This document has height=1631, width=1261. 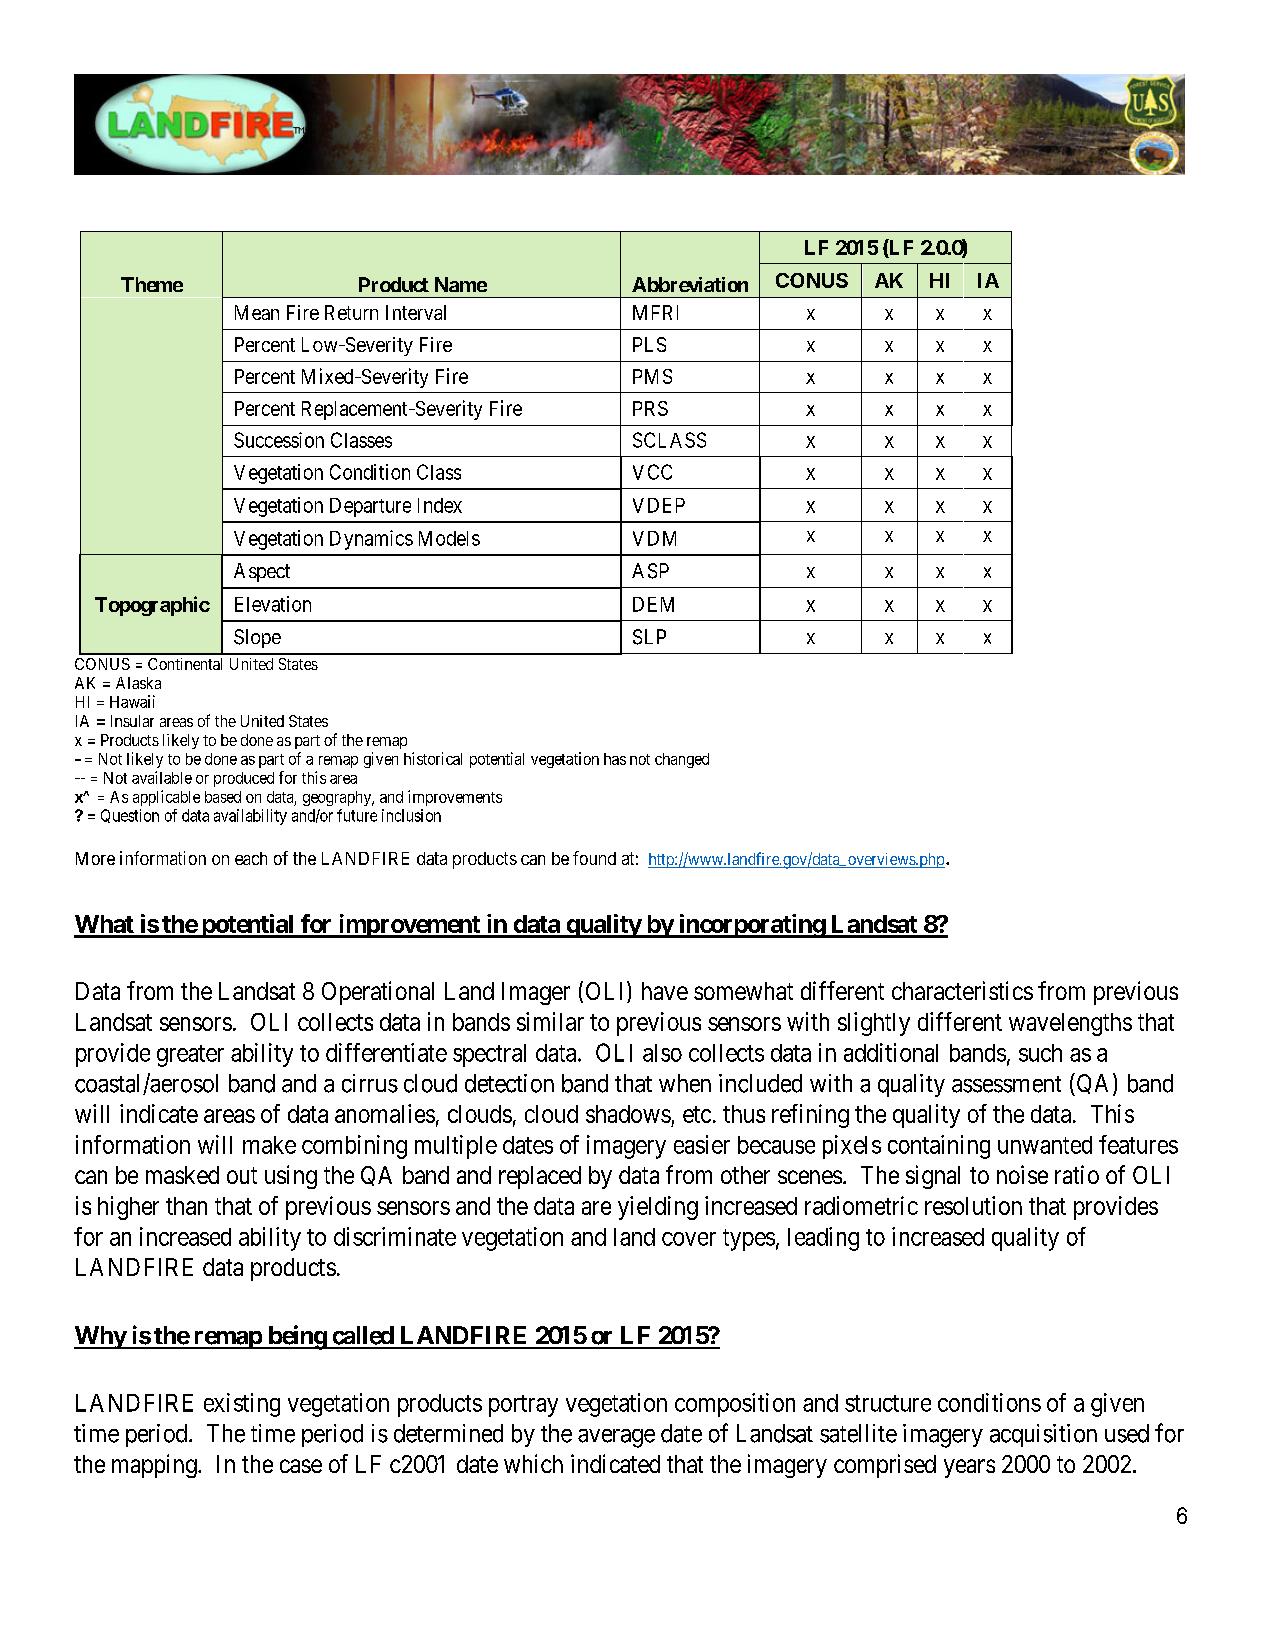 What do you see at coordinates (616, 1438) in the document?
I see `average` at bounding box center [616, 1438].
